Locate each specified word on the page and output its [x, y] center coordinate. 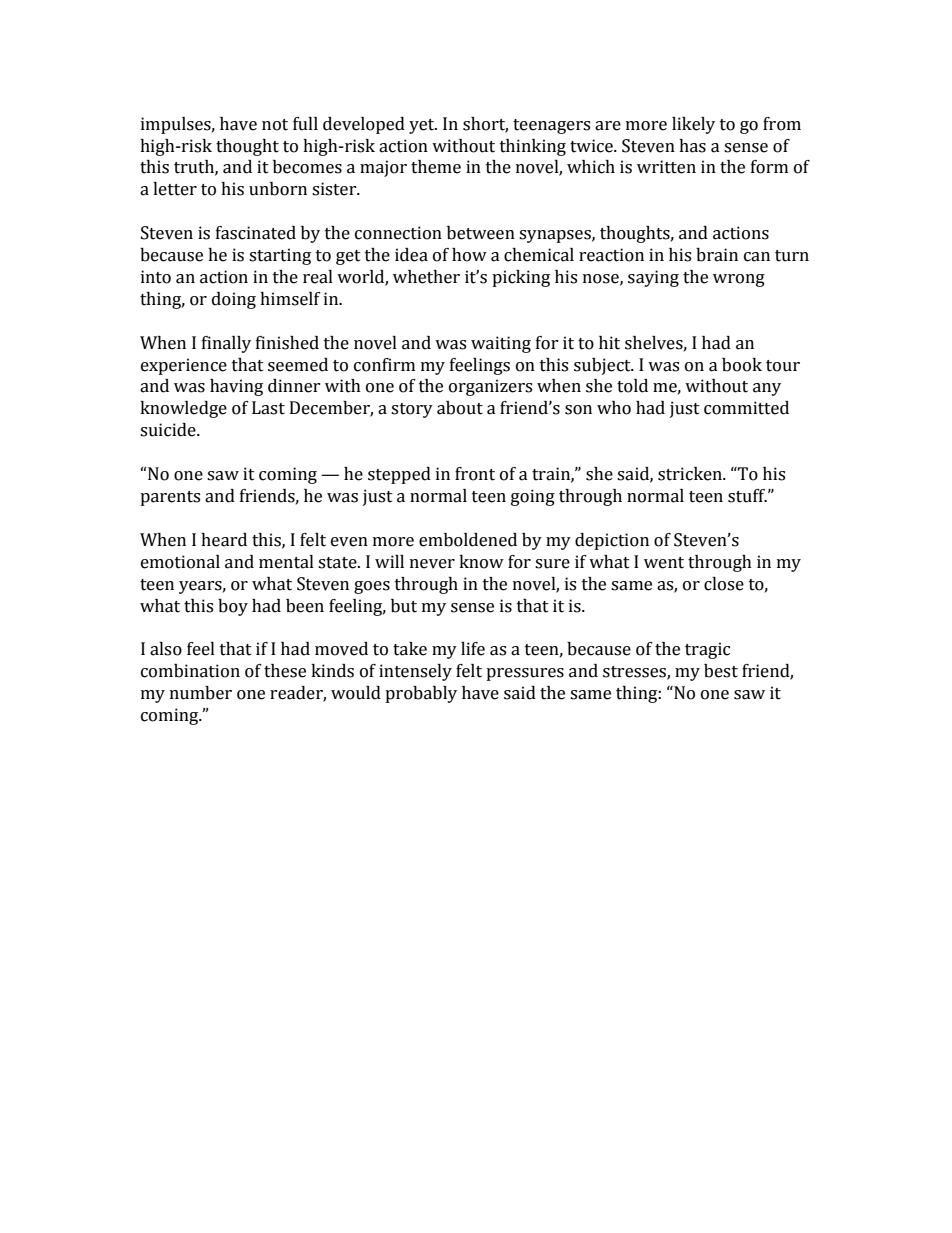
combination [190, 671]
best [721, 671]
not [275, 125]
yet [423, 126]
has [692, 146]
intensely [415, 672]
